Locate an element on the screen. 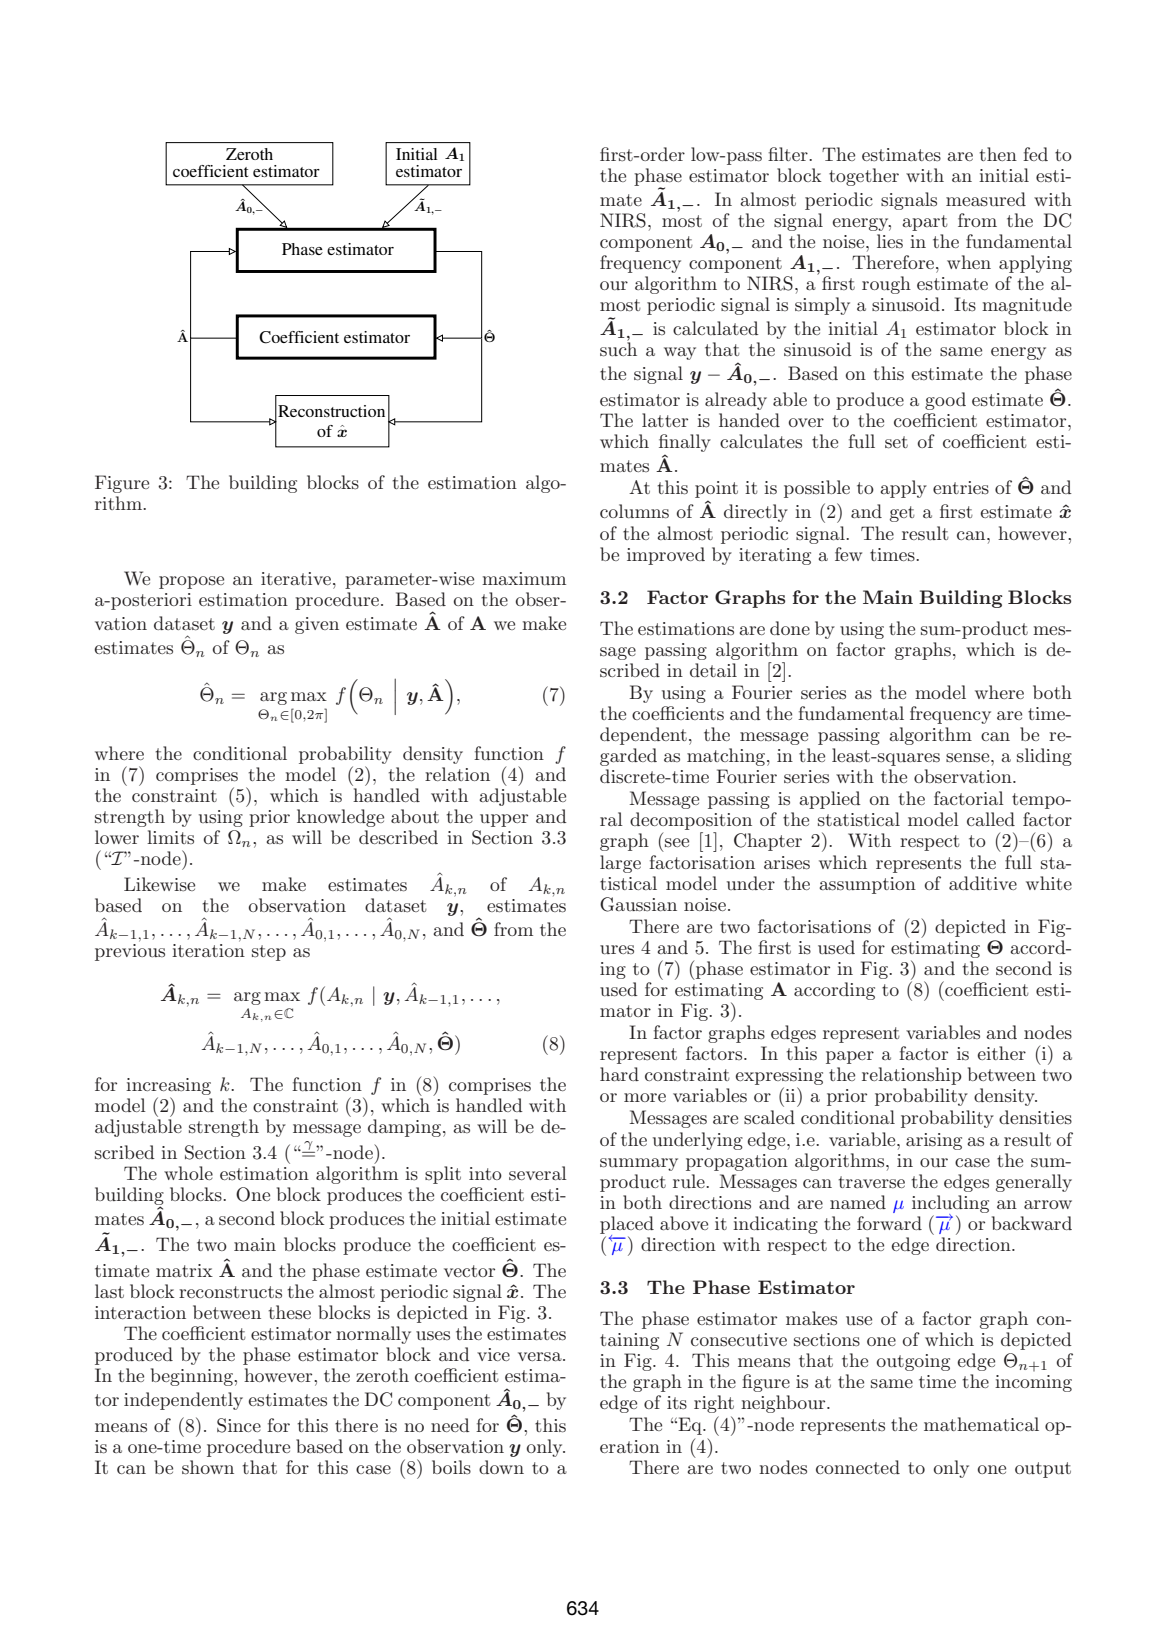 Image resolution: width=1166 pixels, height=1650 pixels. increasing is located at coordinates (168, 1088).
